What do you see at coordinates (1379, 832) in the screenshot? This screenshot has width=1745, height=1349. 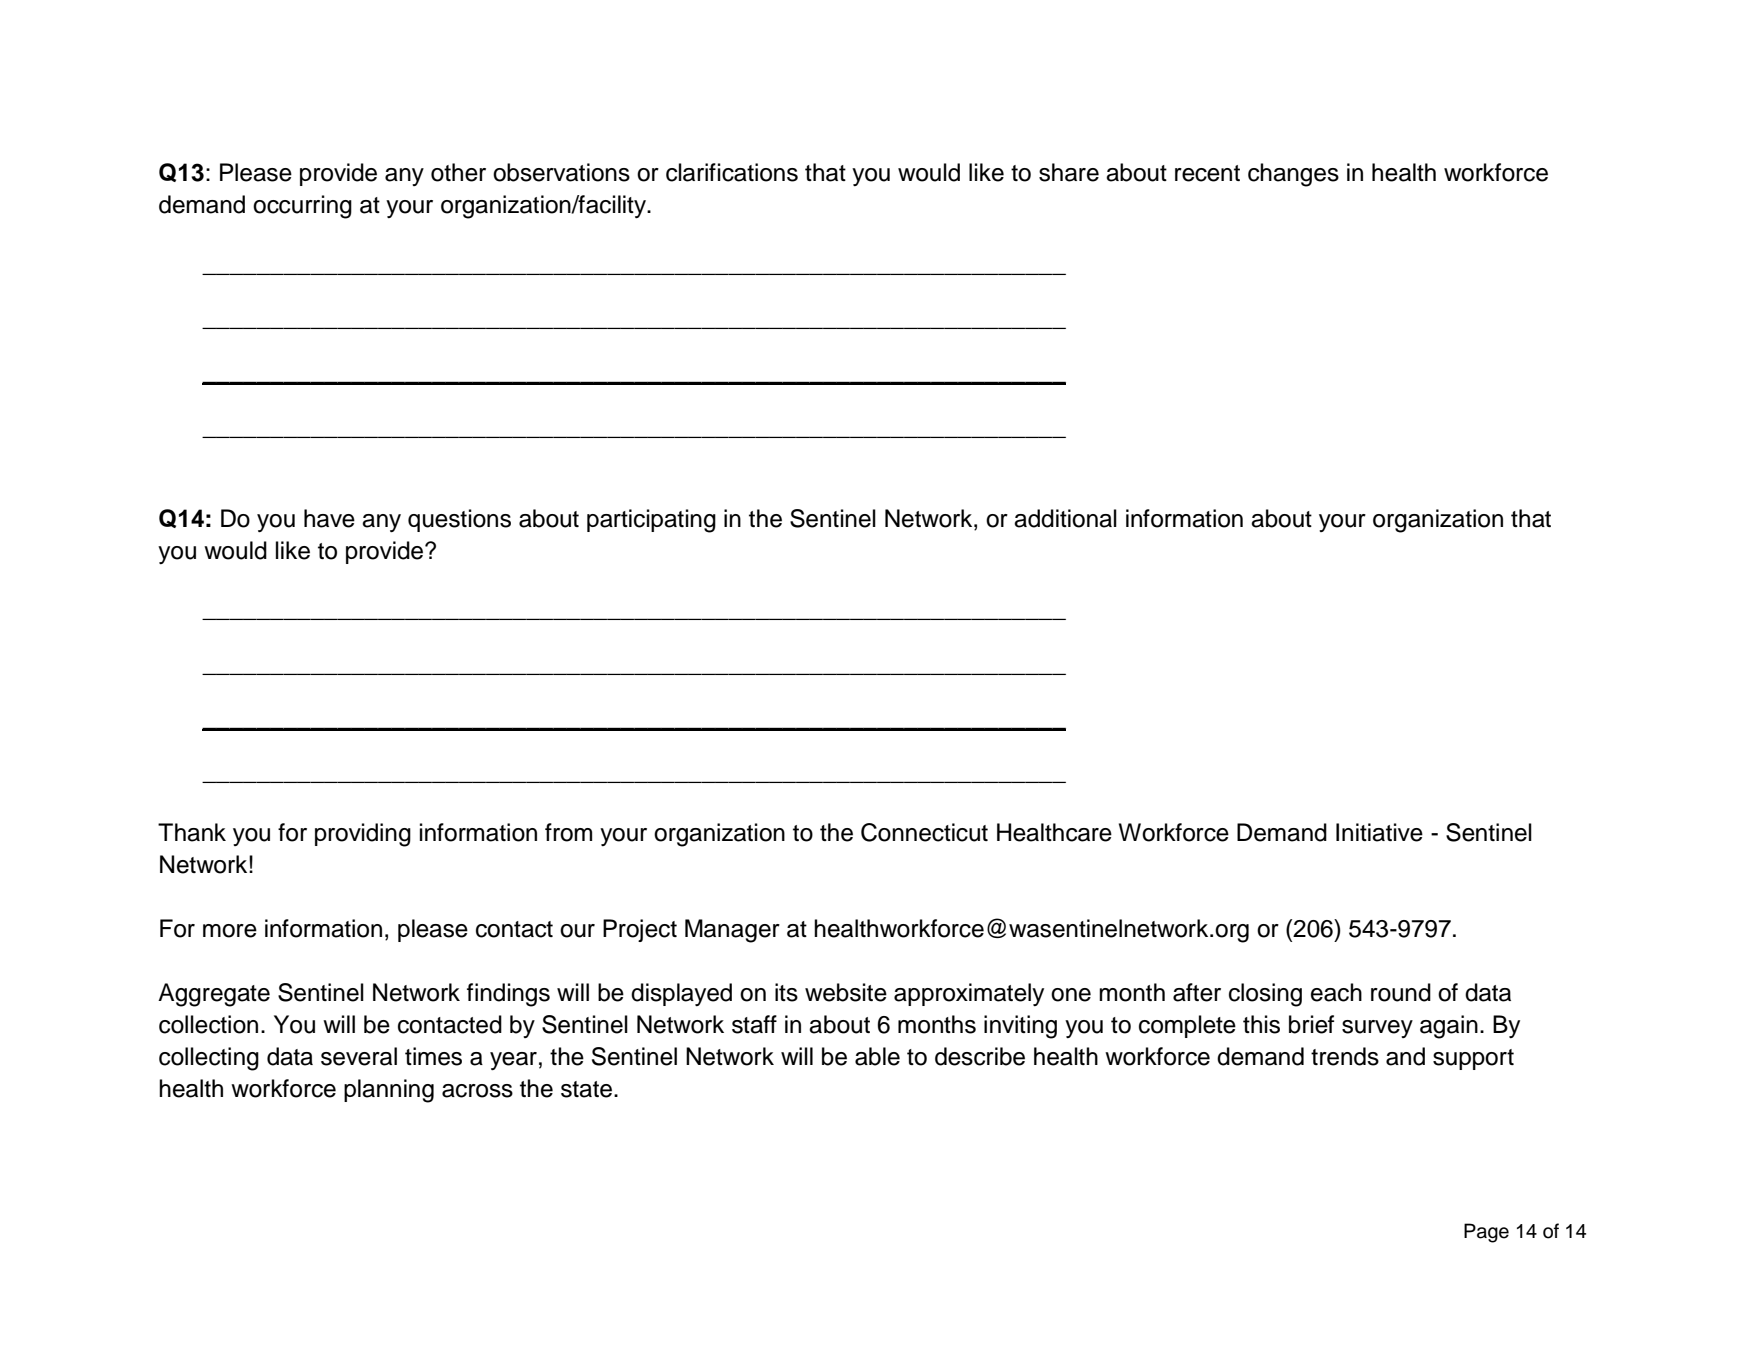 I see `Initiative` at bounding box center [1379, 832].
